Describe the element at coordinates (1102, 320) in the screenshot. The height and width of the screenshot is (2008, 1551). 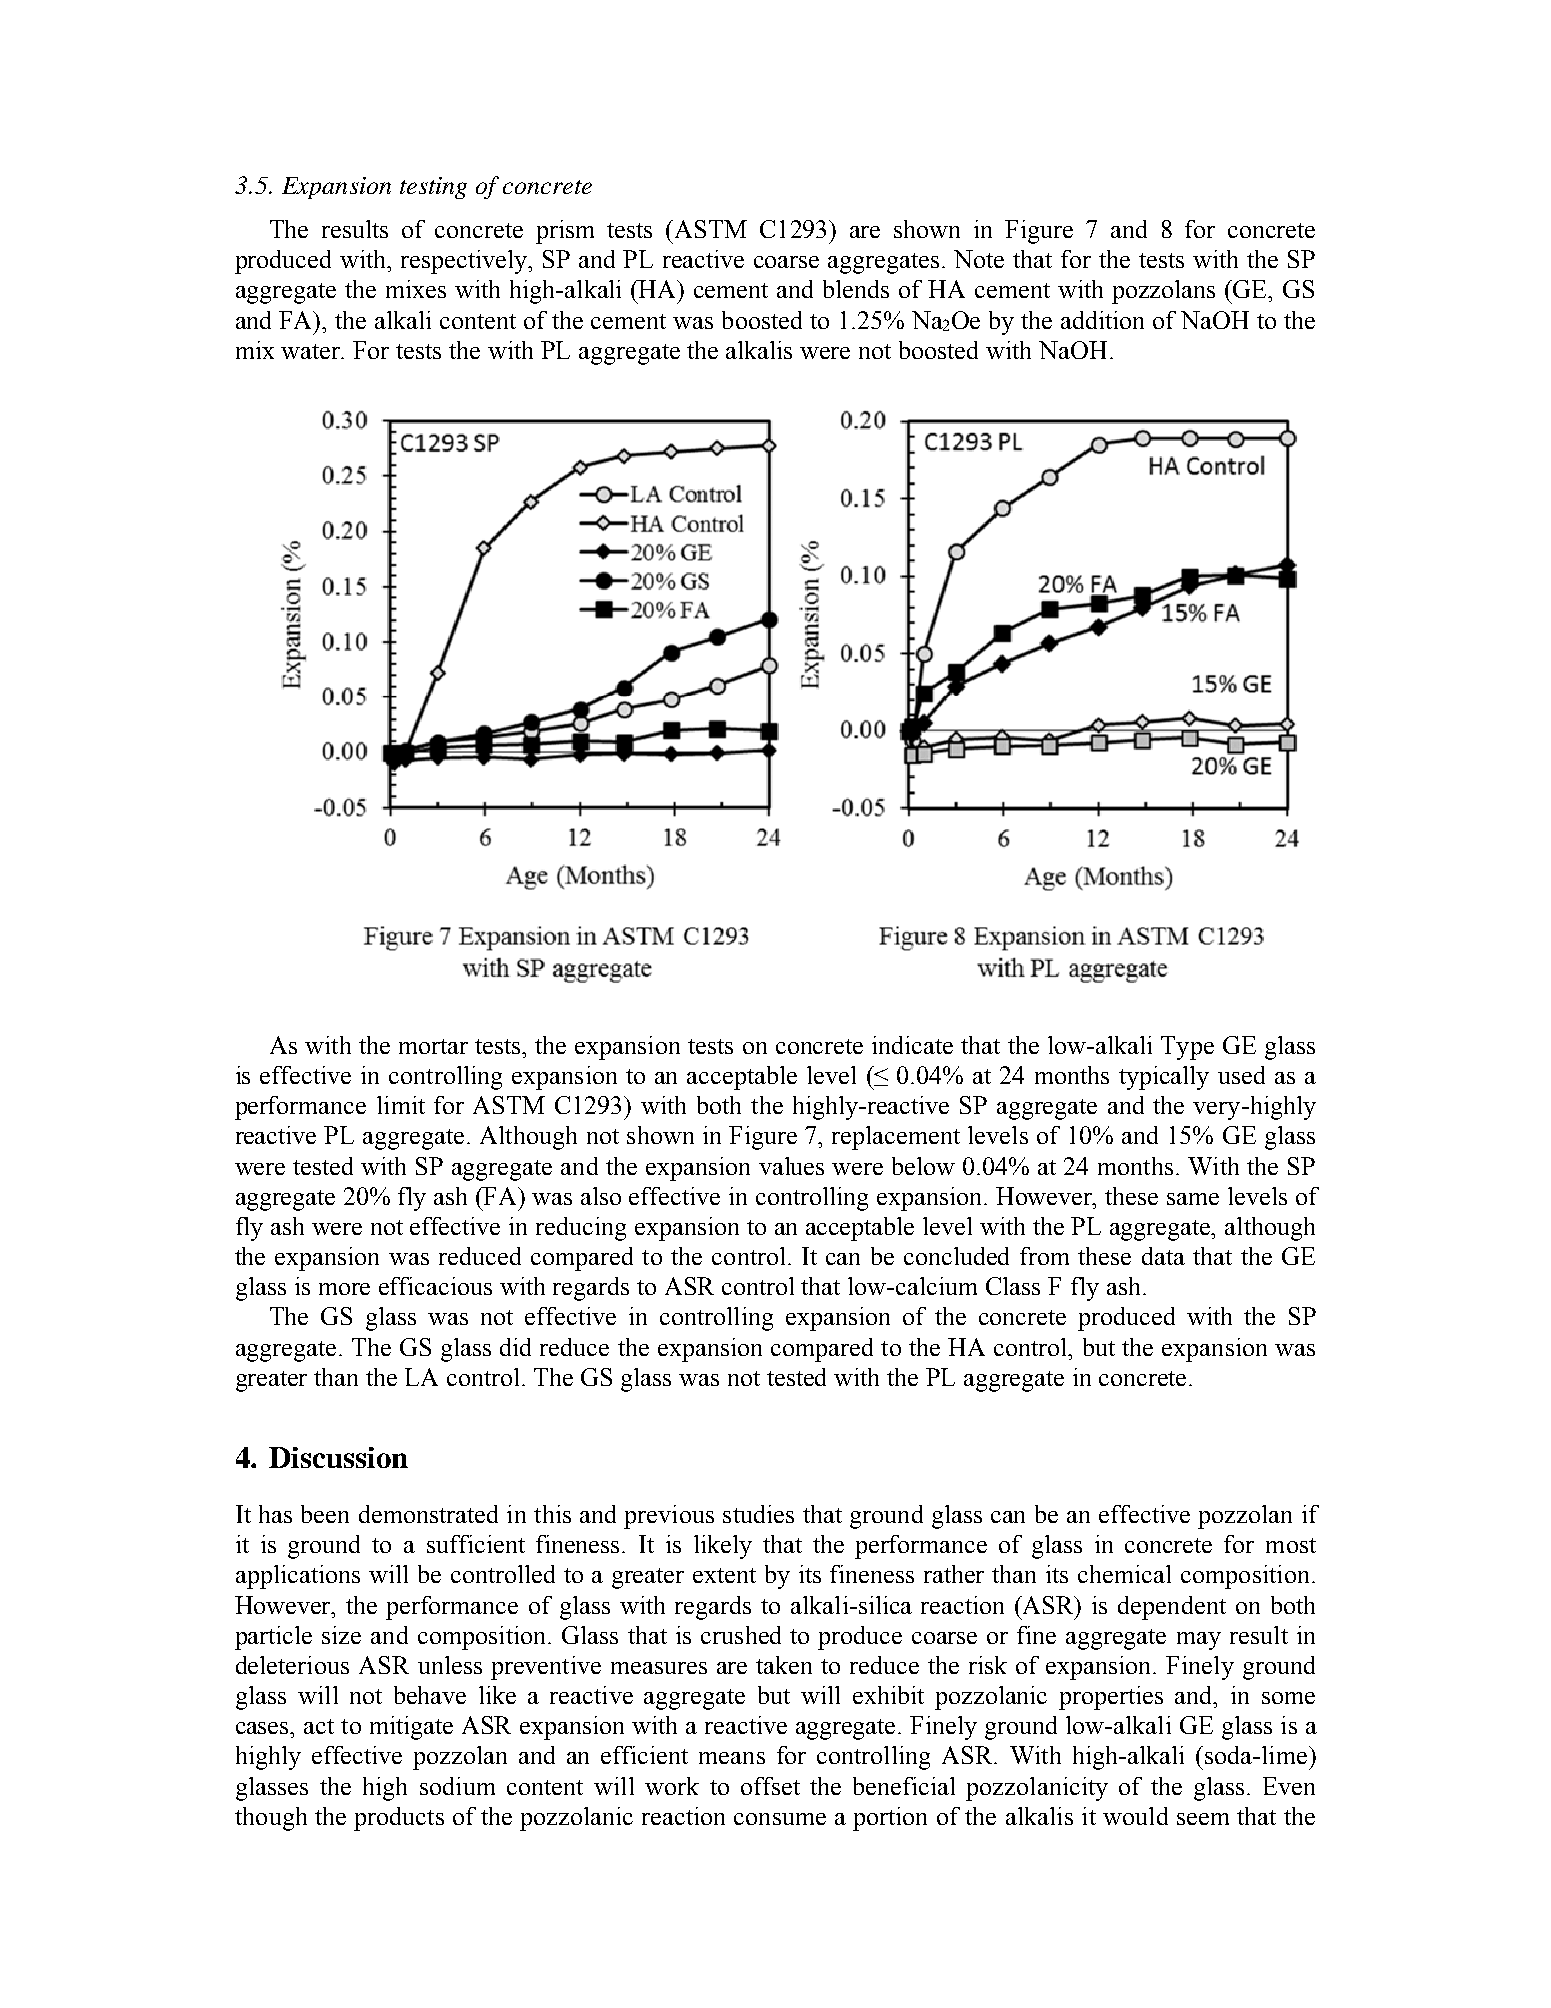
I see `addition` at that location.
